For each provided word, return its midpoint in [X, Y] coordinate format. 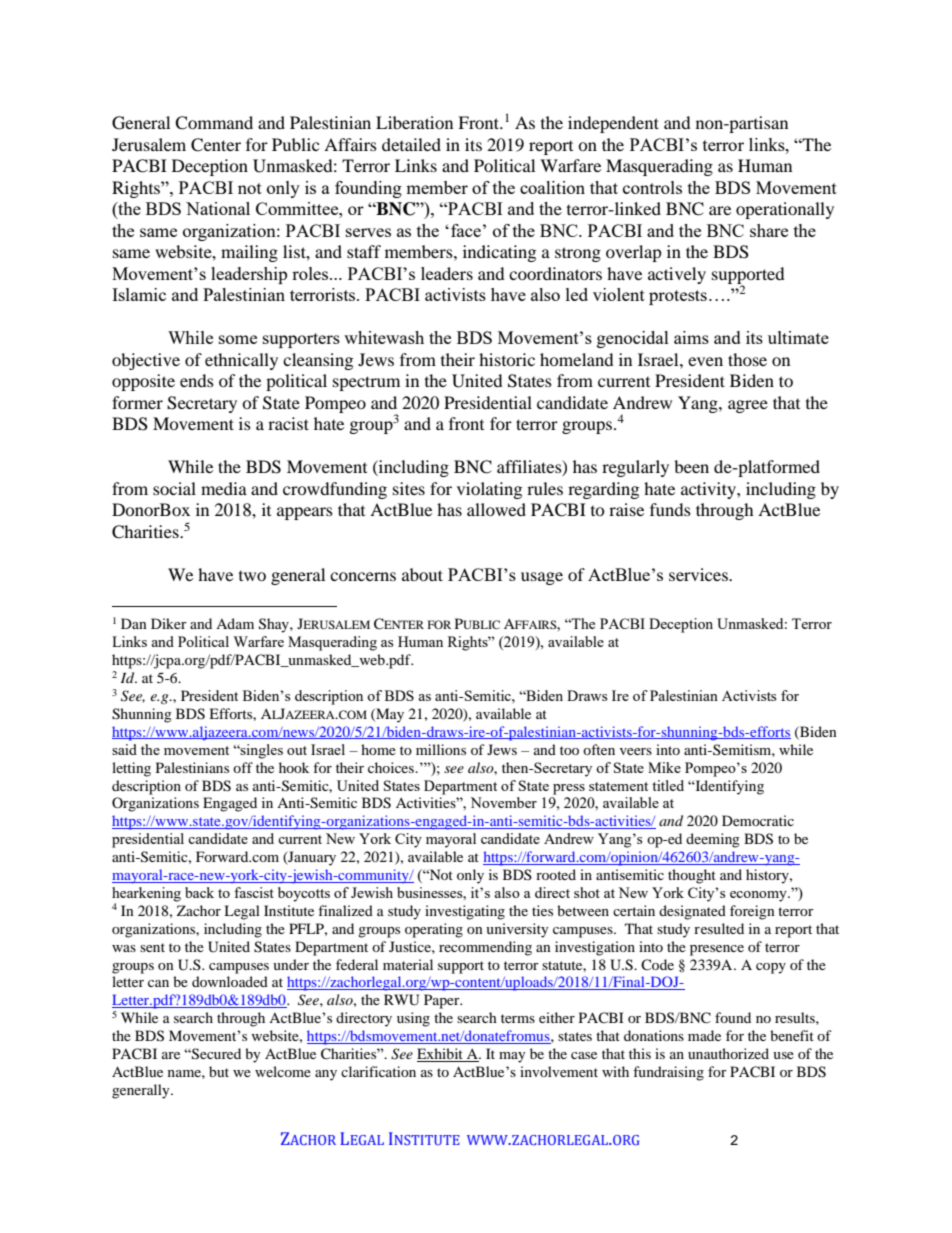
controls [652, 187]
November [503, 802]
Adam [235, 623]
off [243, 767]
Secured [215, 1054]
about [422, 574]
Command [214, 123]
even [705, 361]
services [699, 574]
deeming [713, 840]
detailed [411, 144]
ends [197, 380]
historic [507, 359]
